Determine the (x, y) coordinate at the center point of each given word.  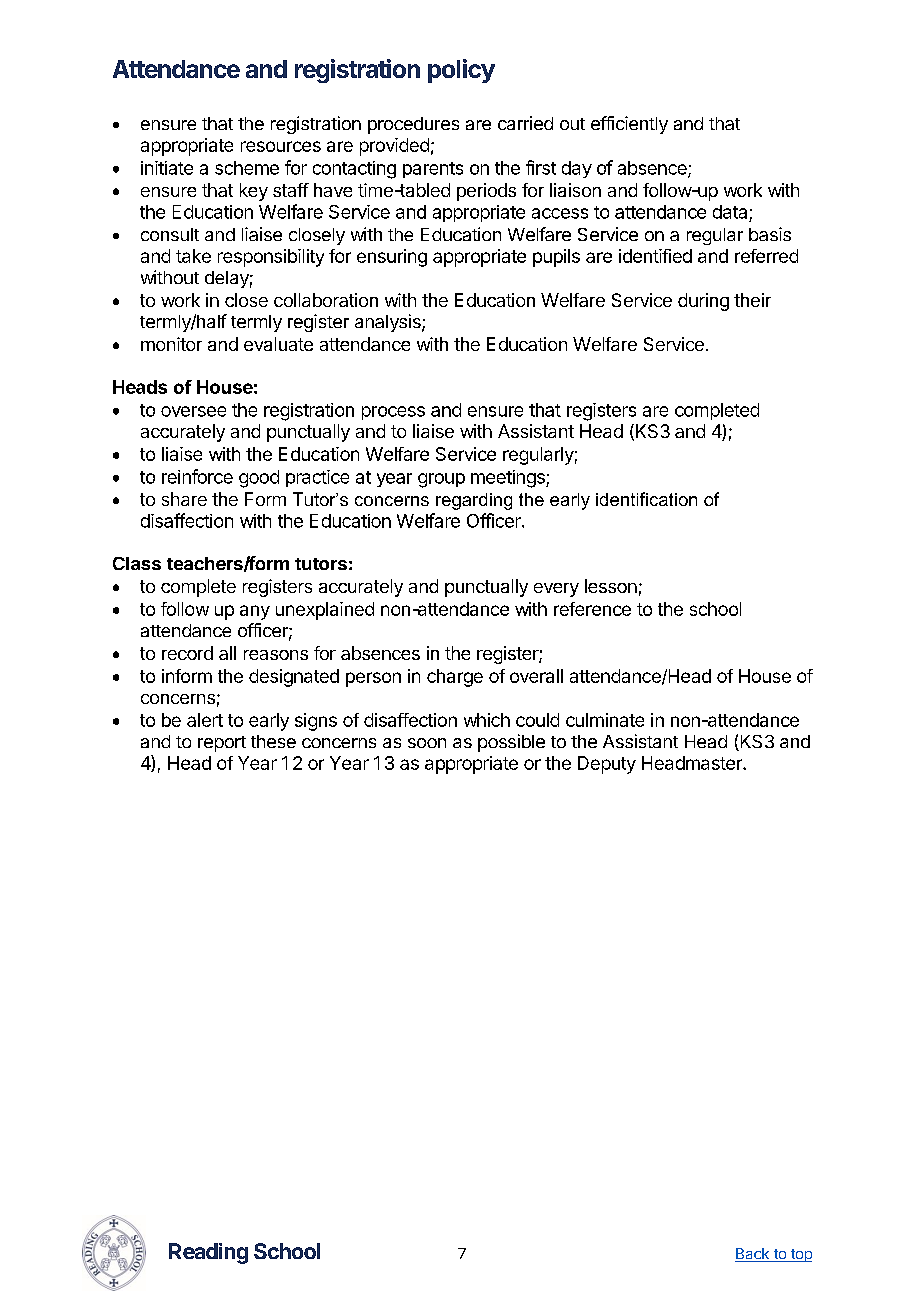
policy (461, 71)
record (187, 653)
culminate (605, 720)
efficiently (629, 125)
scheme (247, 168)
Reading (208, 1253)
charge (455, 678)
